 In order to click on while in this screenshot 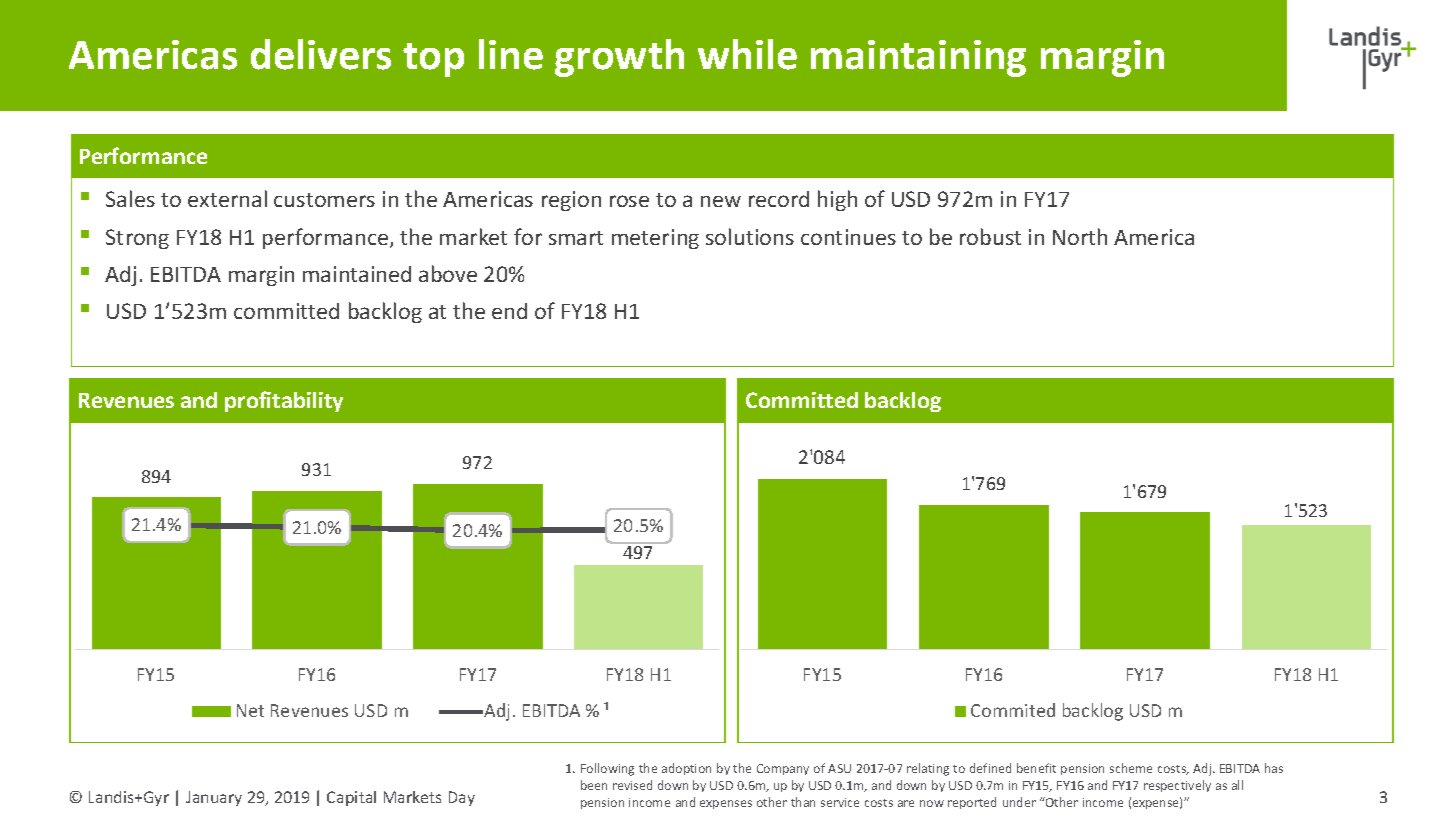, I will do `click(747, 54)`.
